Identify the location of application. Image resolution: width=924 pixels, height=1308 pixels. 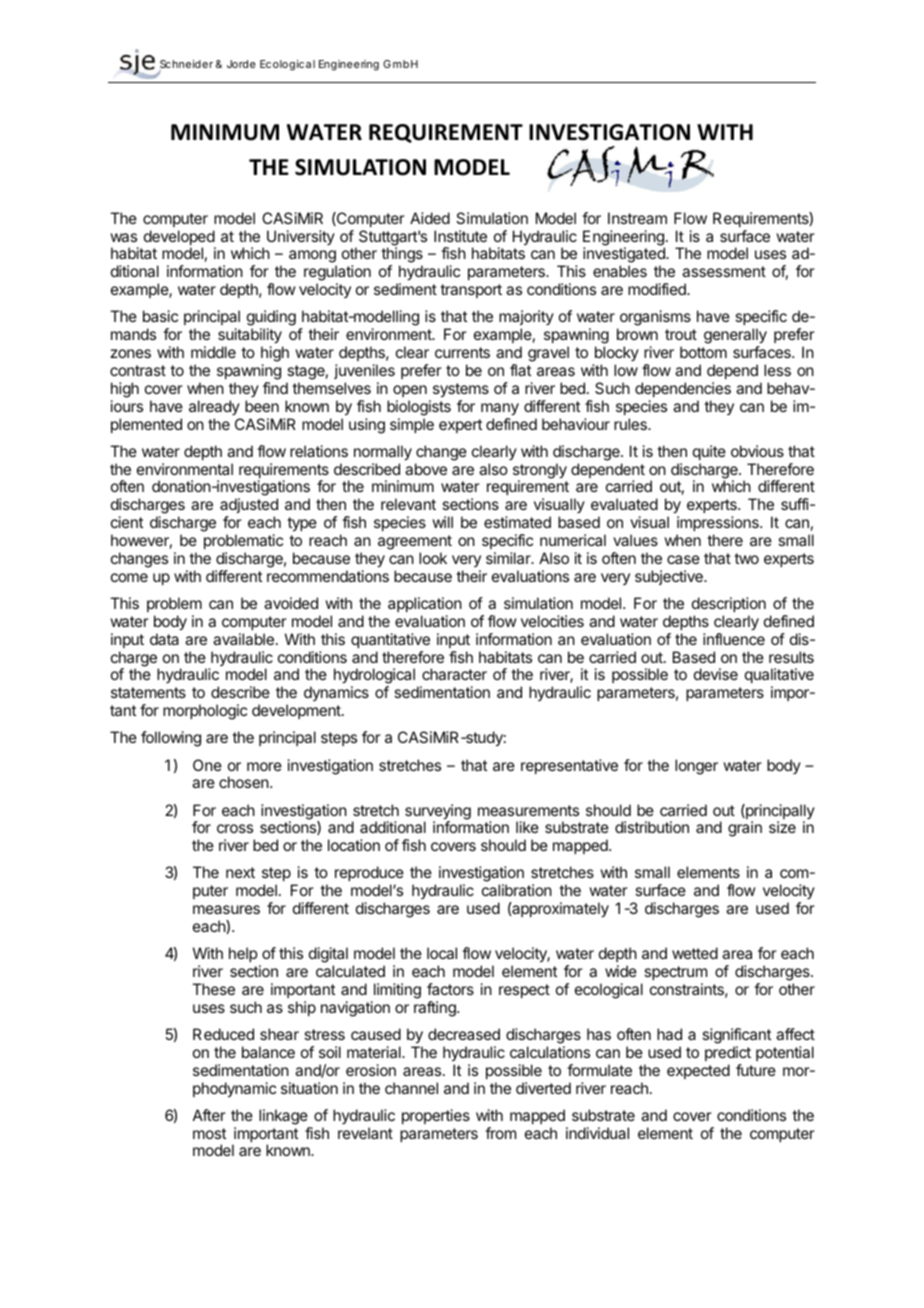
(425, 604).
